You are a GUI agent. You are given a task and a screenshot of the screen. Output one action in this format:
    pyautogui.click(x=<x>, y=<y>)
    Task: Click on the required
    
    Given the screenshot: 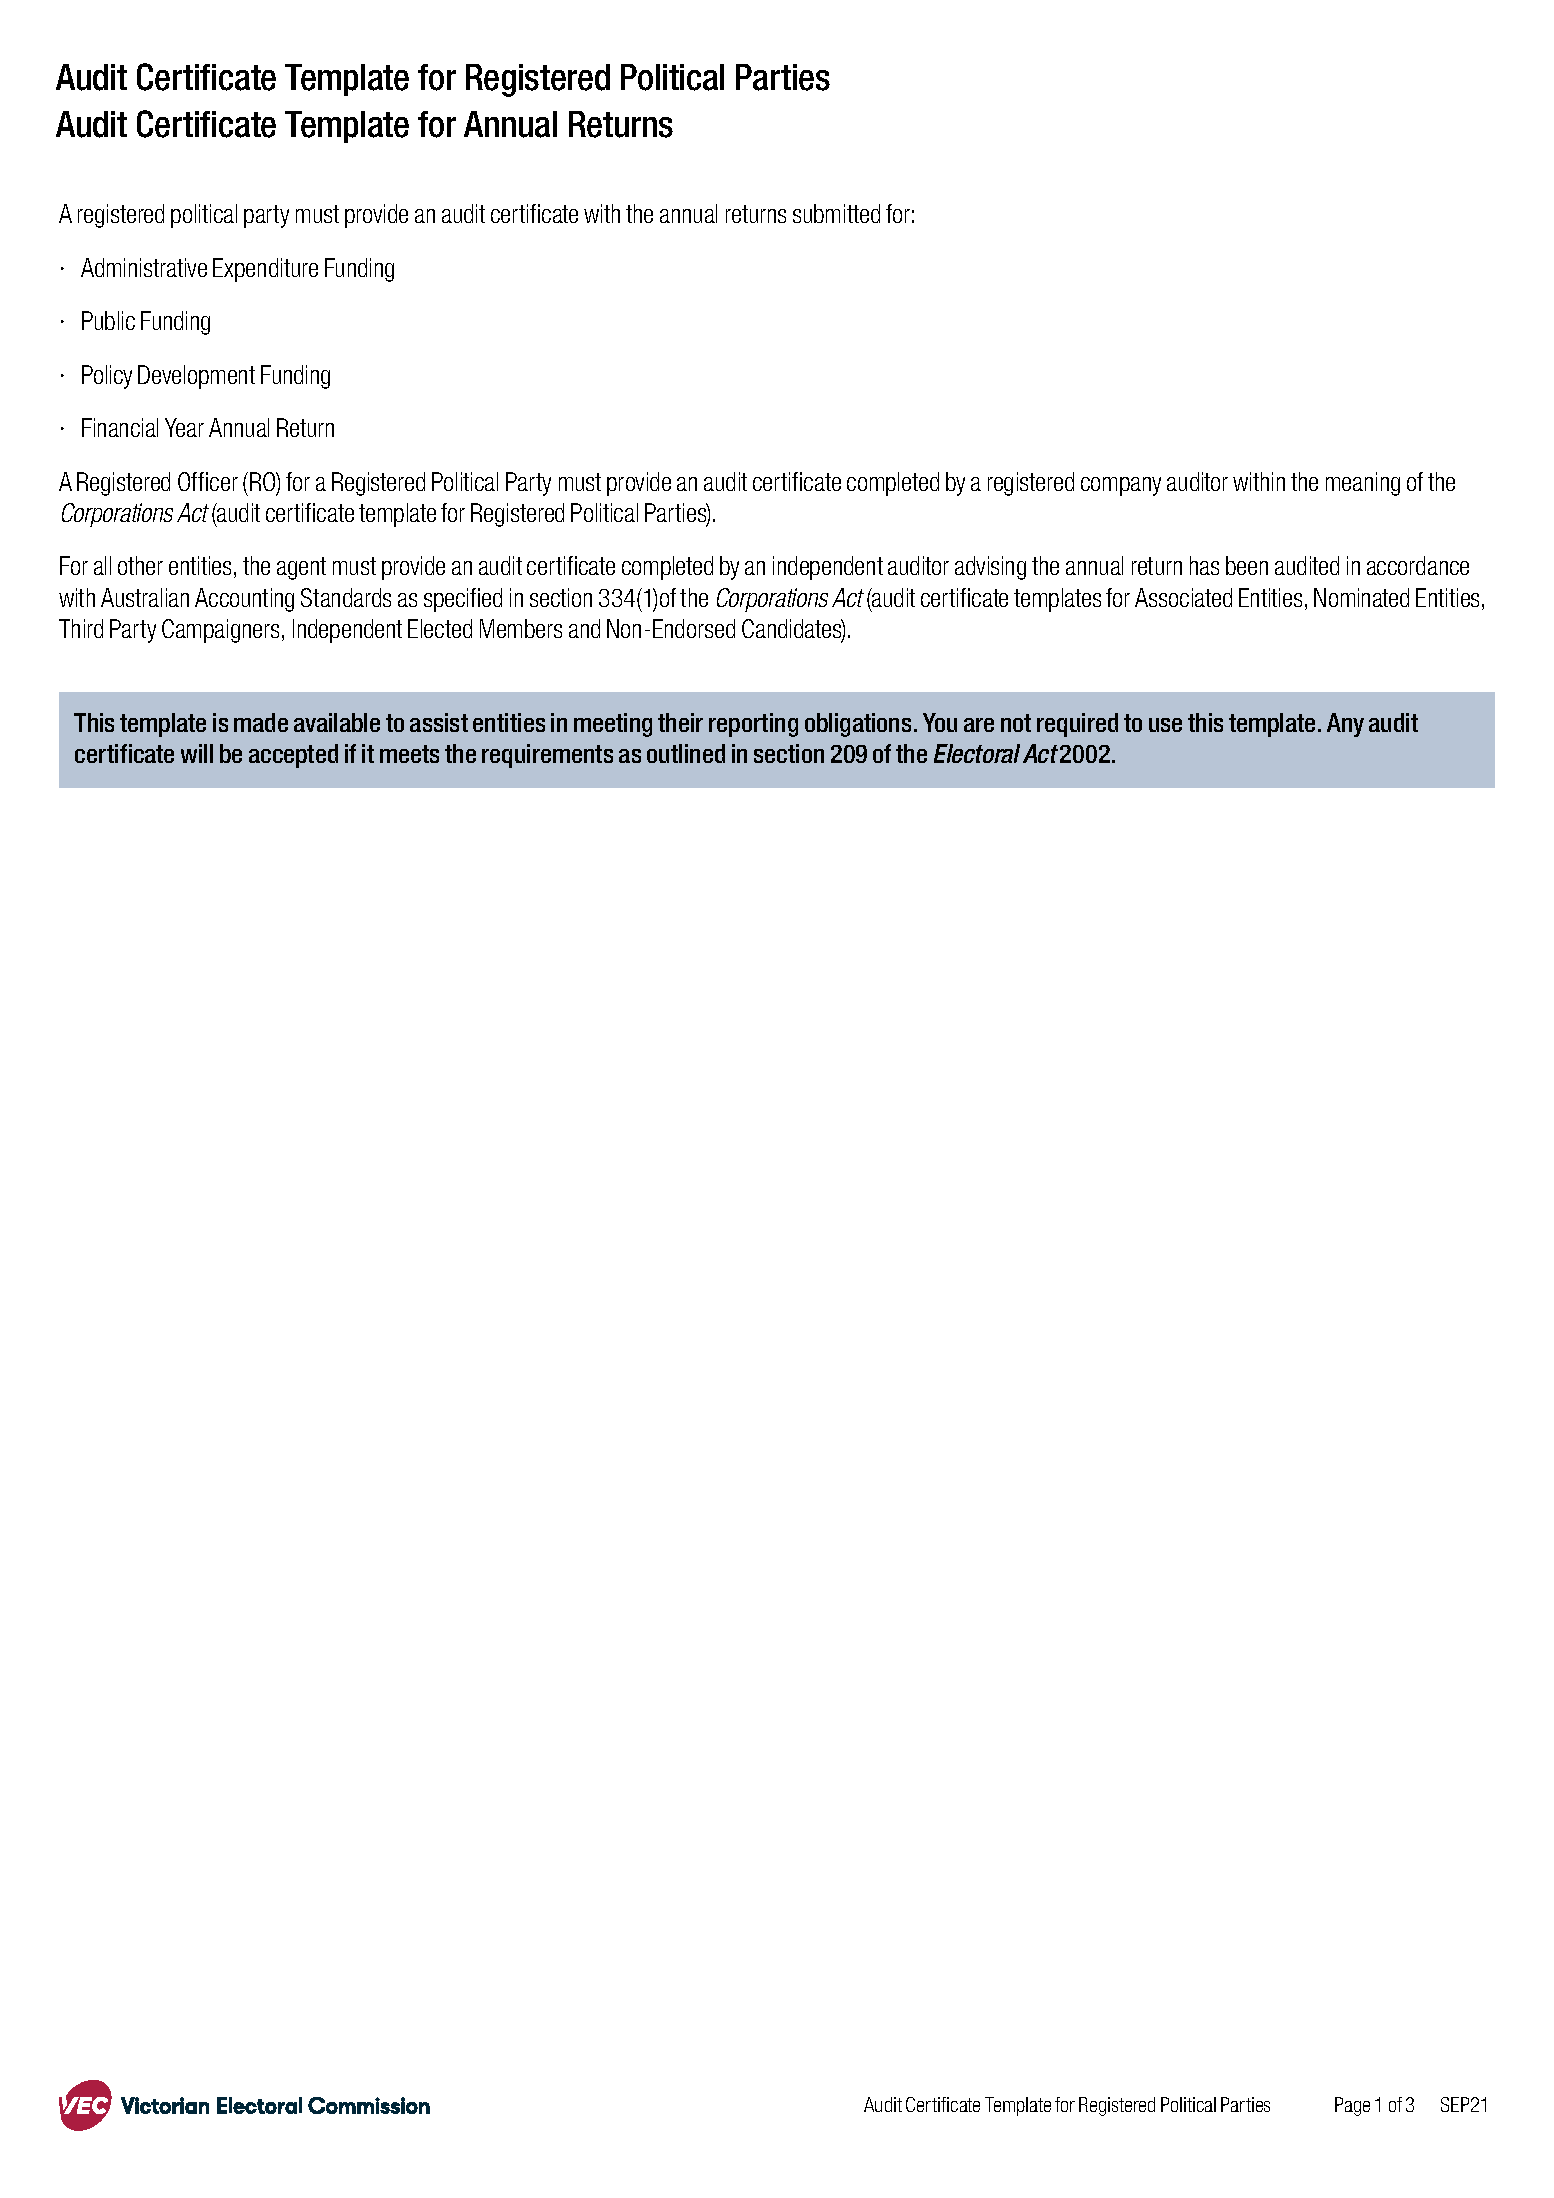 What is the action you would take?
    pyautogui.click(x=1077, y=725)
